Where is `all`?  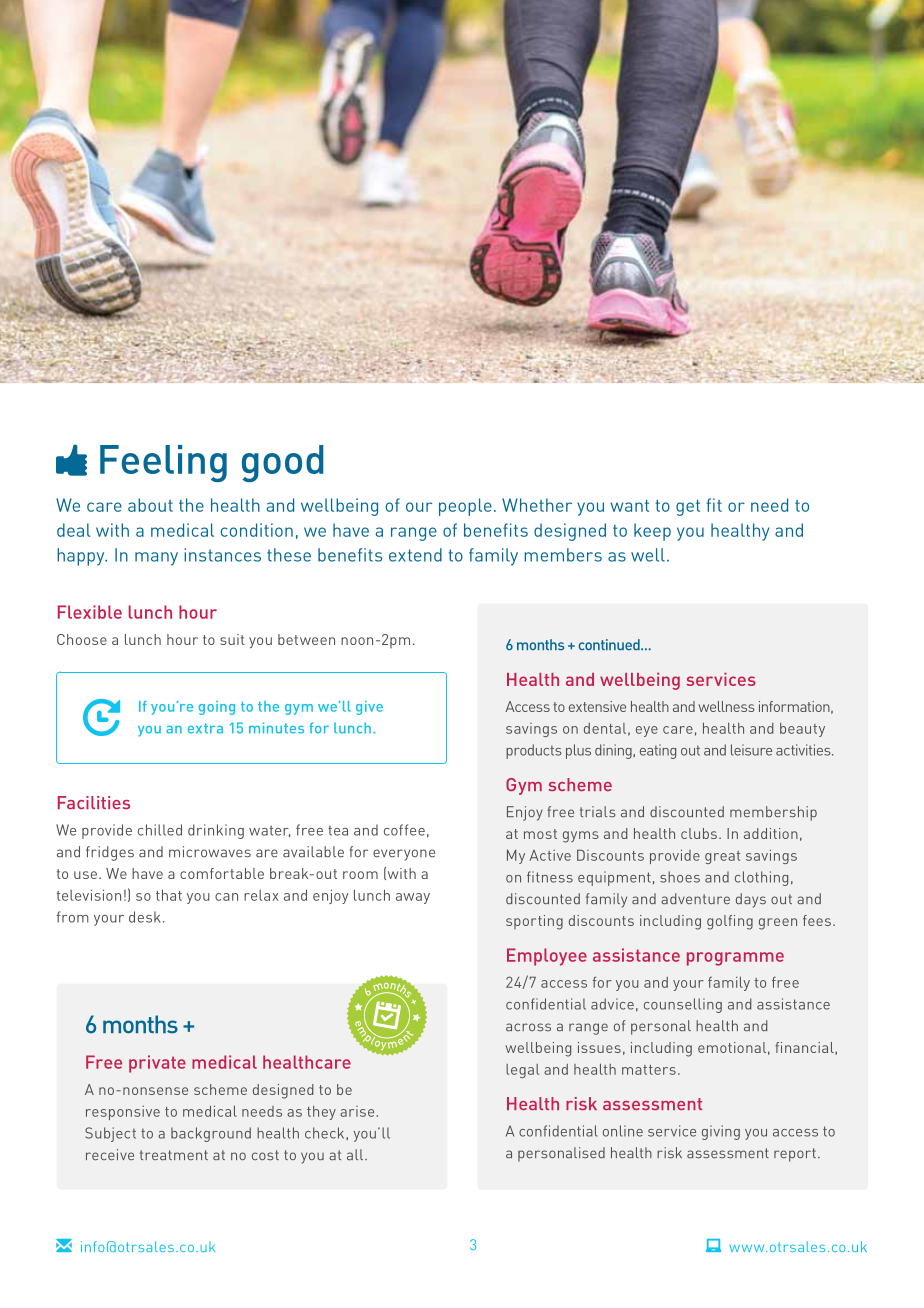
all is located at coordinates (356, 1155).
